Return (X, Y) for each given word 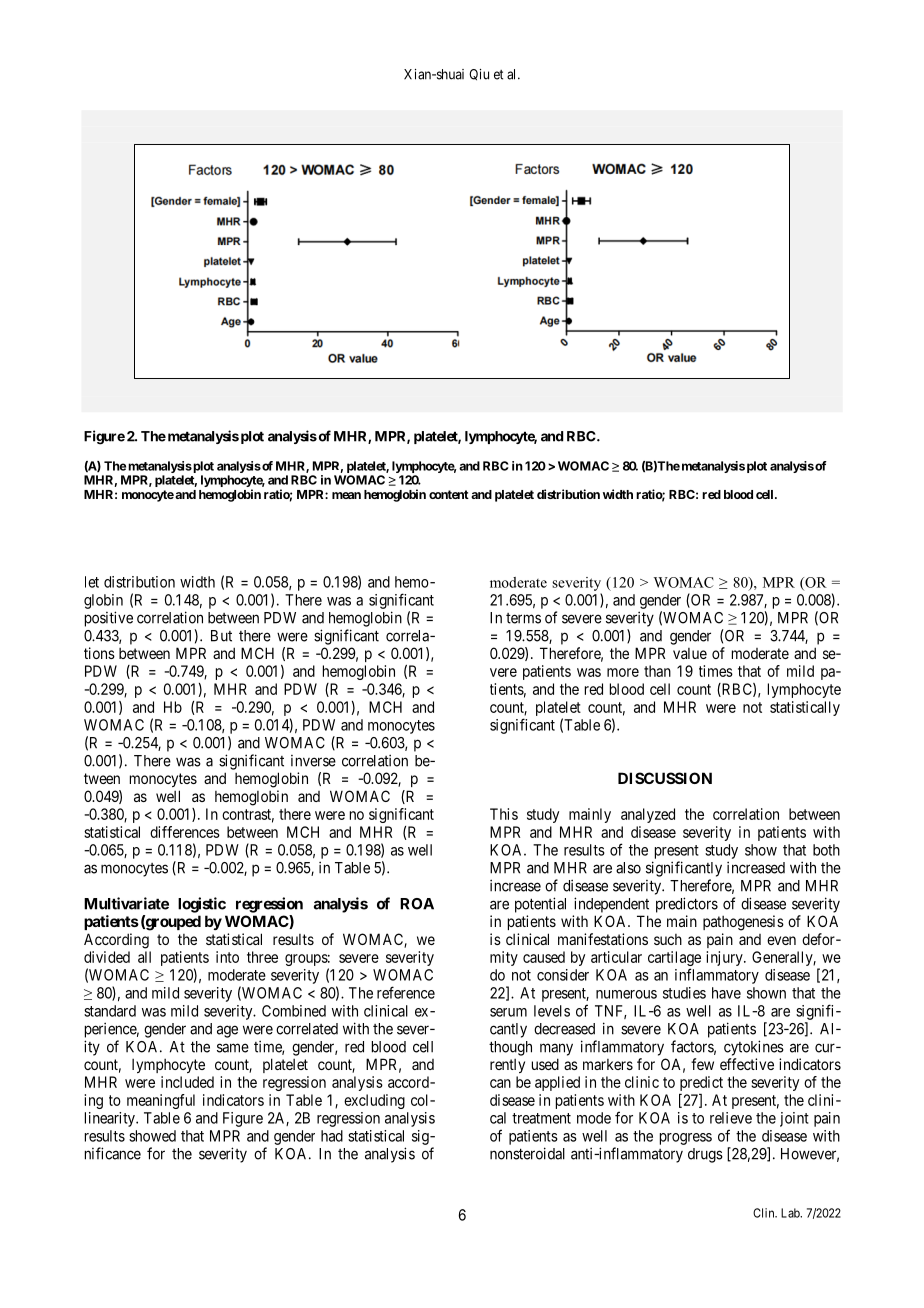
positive (109, 619)
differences (185, 832)
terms (523, 618)
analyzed (648, 815)
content (449, 494)
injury (725, 958)
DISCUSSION (665, 778)
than (657, 671)
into (227, 957)
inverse (313, 761)
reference (406, 992)
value (690, 653)
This (504, 814)
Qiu (479, 74)
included (187, 1082)
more (623, 672)
